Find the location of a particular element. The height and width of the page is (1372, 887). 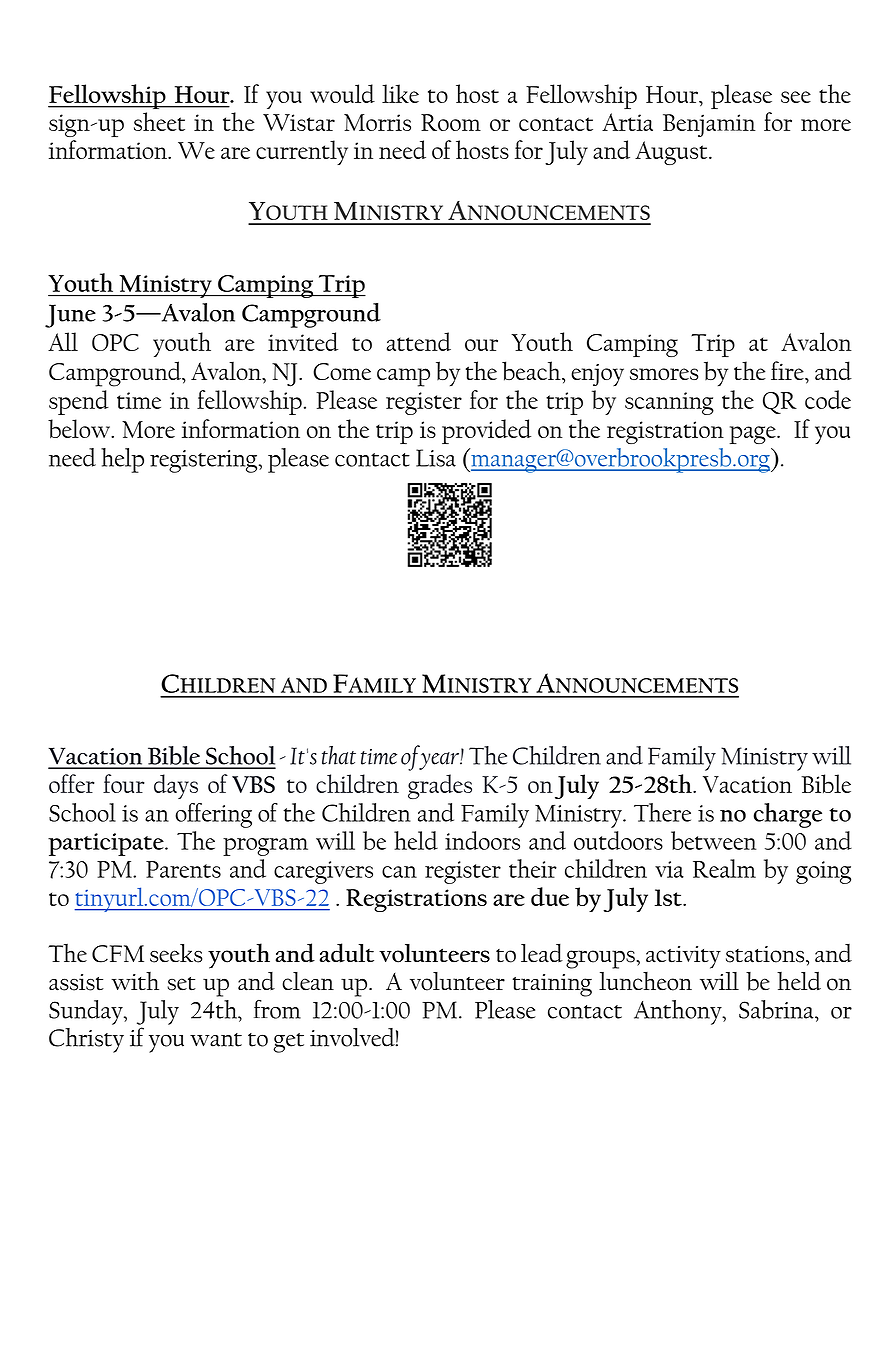

help is located at coordinates (122, 460).
